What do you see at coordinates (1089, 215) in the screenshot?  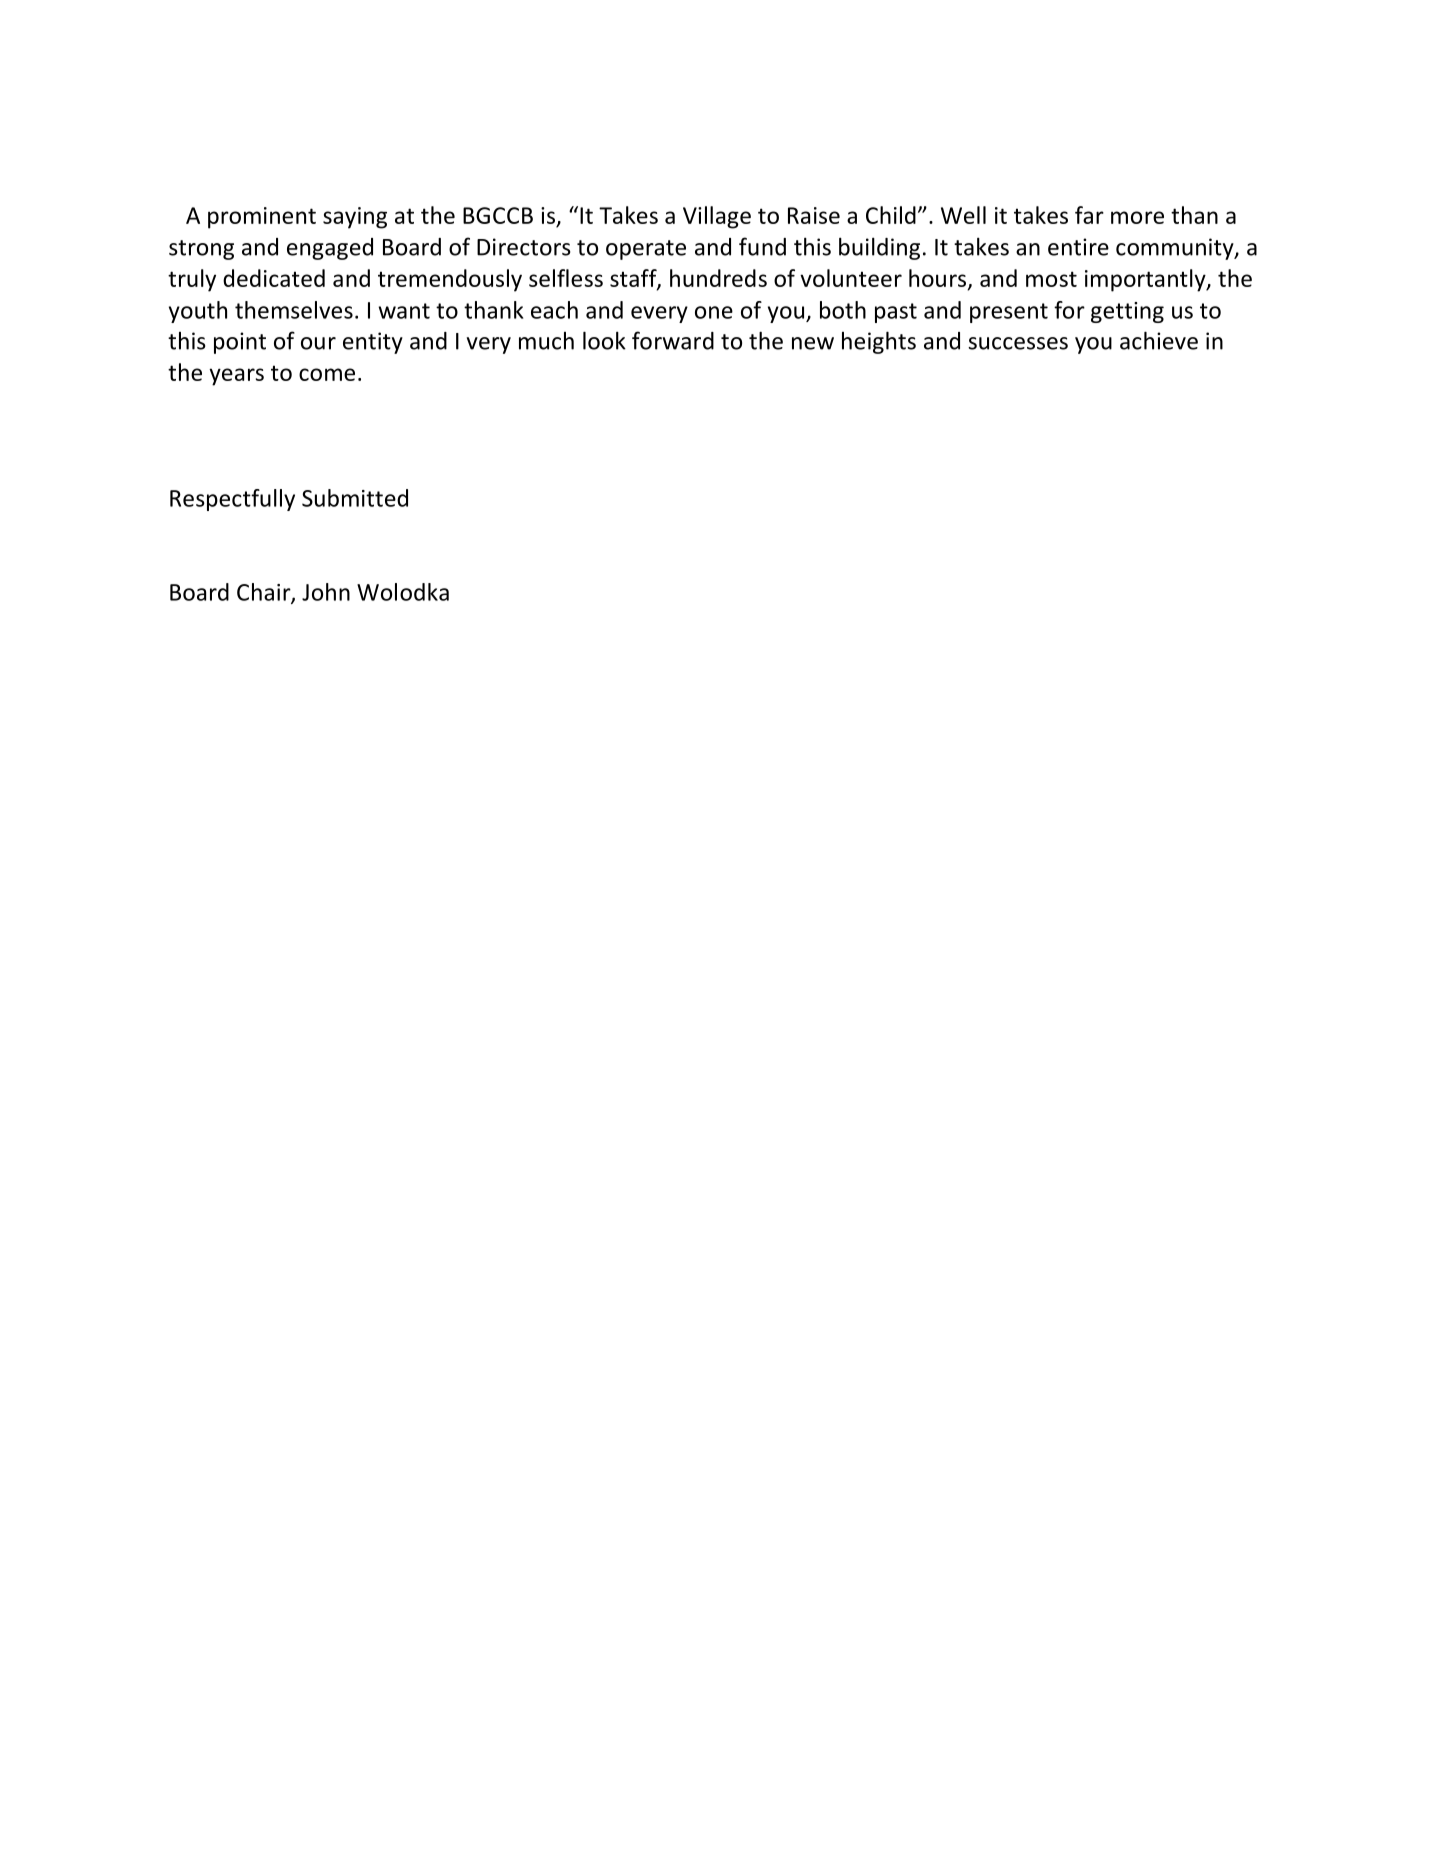 I see `far` at bounding box center [1089, 215].
